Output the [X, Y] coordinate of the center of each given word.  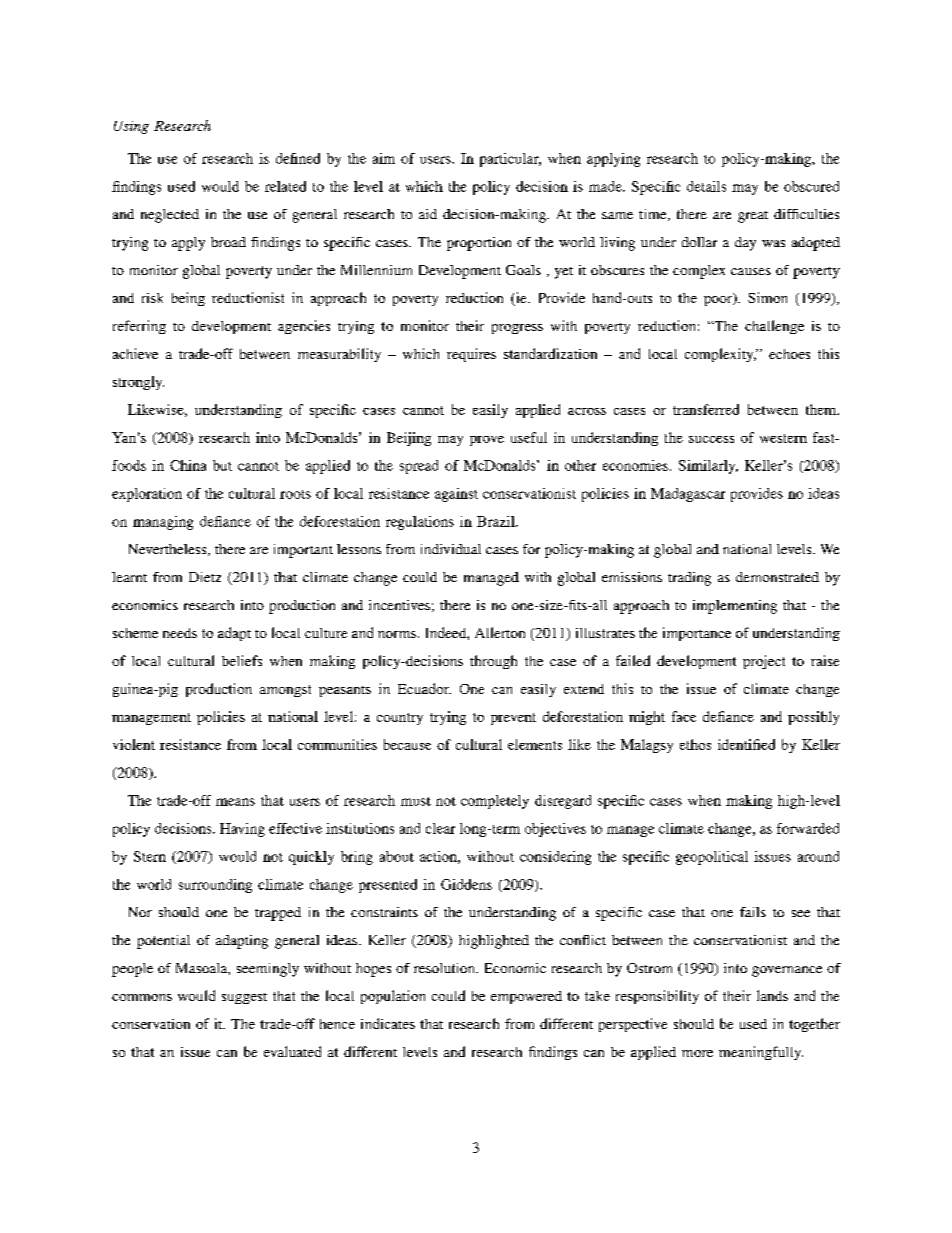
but [222, 465]
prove [487, 441]
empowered [526, 997]
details [706, 186]
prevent [513, 719]
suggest [244, 998]
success [711, 439]
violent [134, 744]
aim [384, 158]
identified [746, 744]
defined [298, 158]
